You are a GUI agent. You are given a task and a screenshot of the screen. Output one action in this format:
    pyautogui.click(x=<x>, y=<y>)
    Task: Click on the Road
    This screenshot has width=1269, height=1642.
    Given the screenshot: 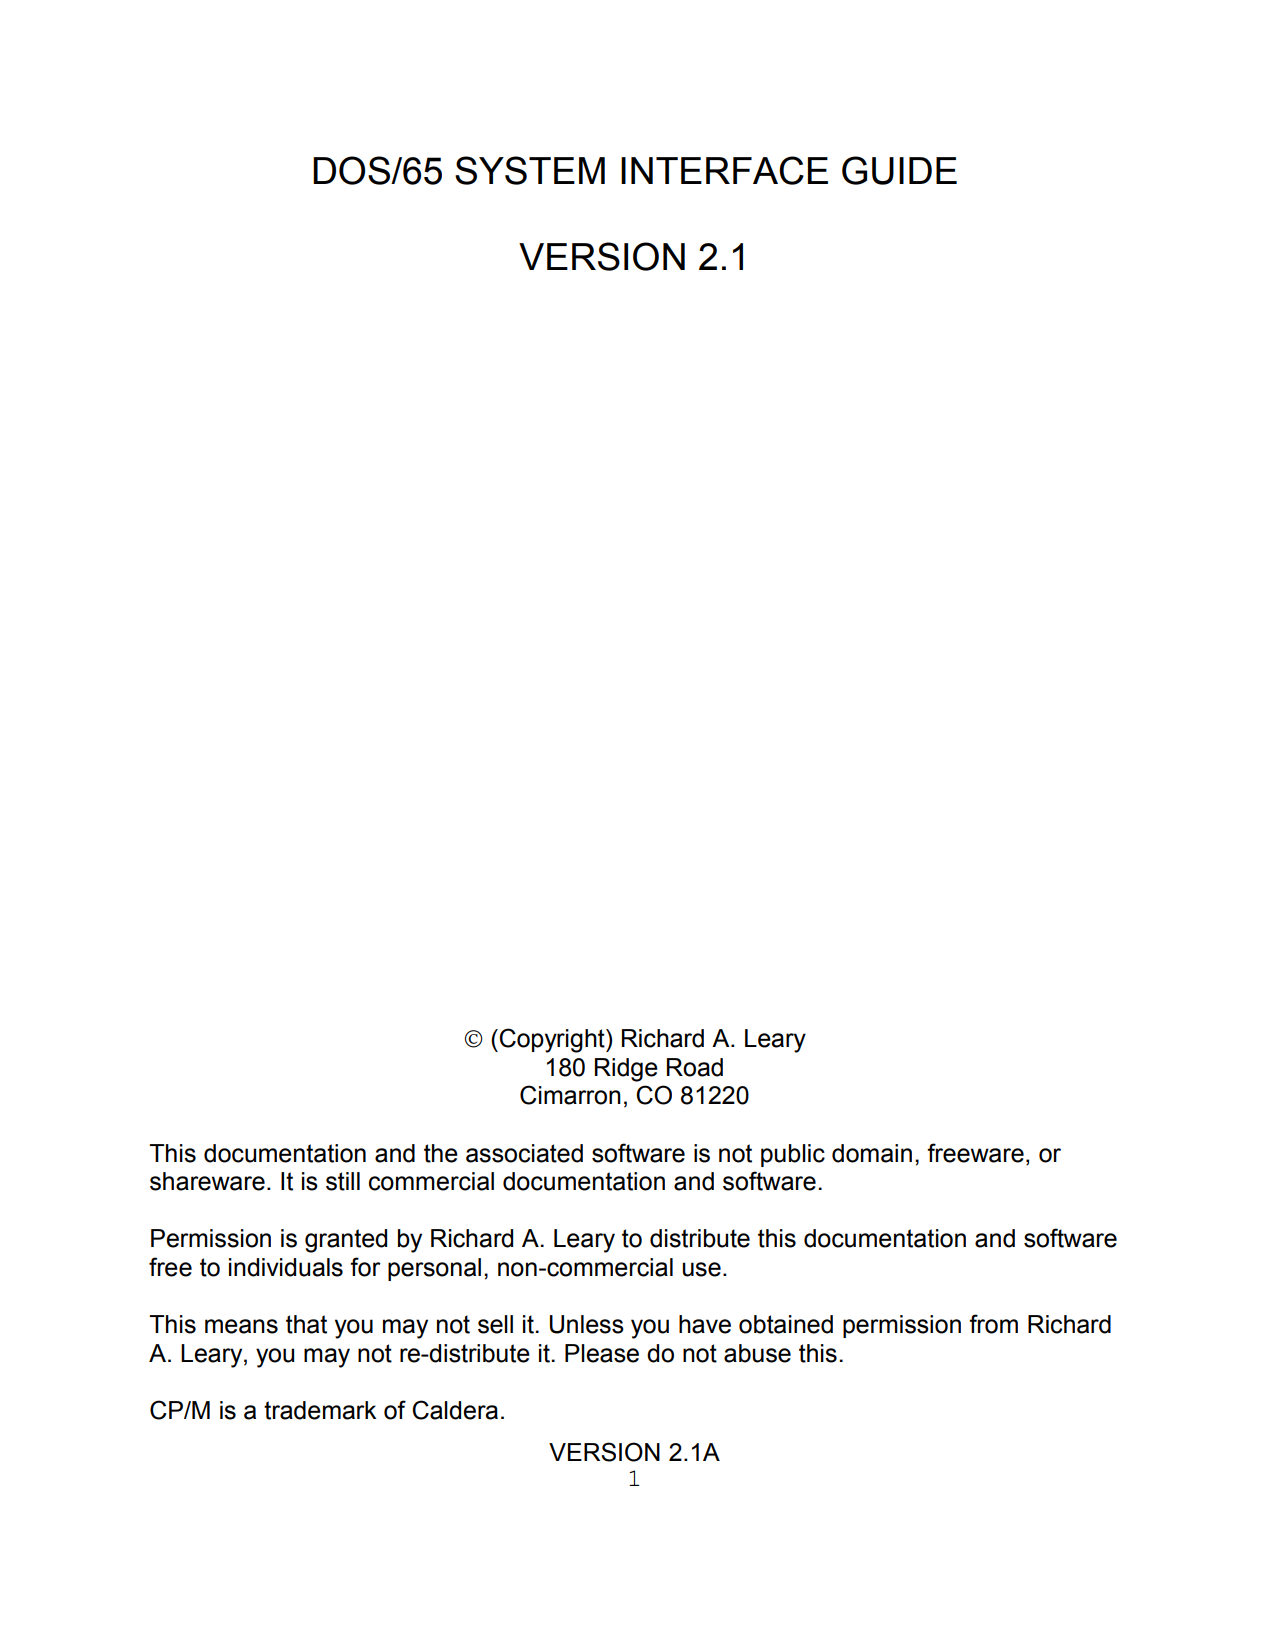 What is the action you would take?
    pyautogui.click(x=695, y=1067)
